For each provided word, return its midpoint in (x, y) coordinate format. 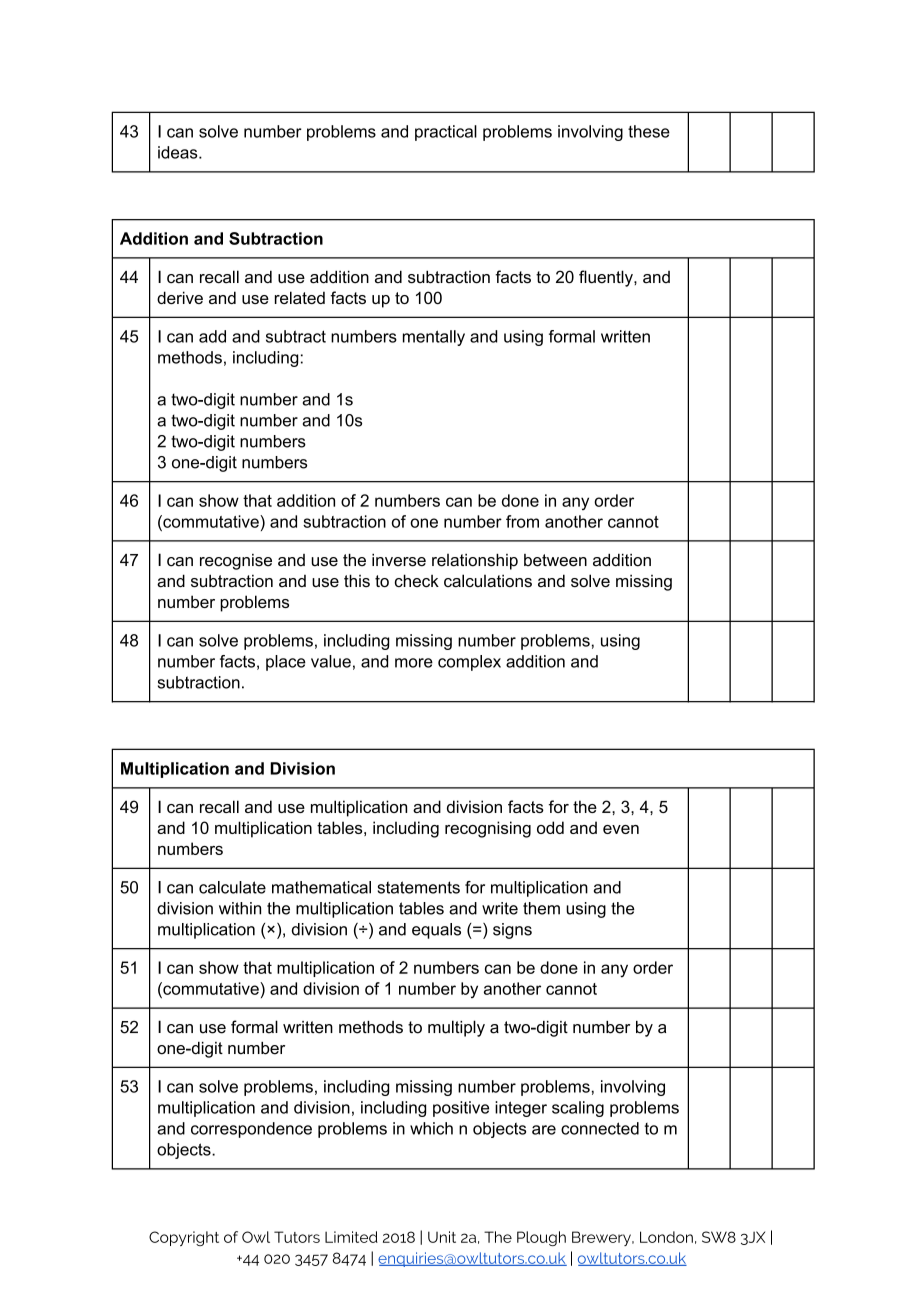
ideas (179, 152)
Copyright (184, 1238)
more (414, 663)
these (649, 131)
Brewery (602, 1238)
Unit (442, 1237)
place (286, 663)
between (555, 560)
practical (446, 133)
